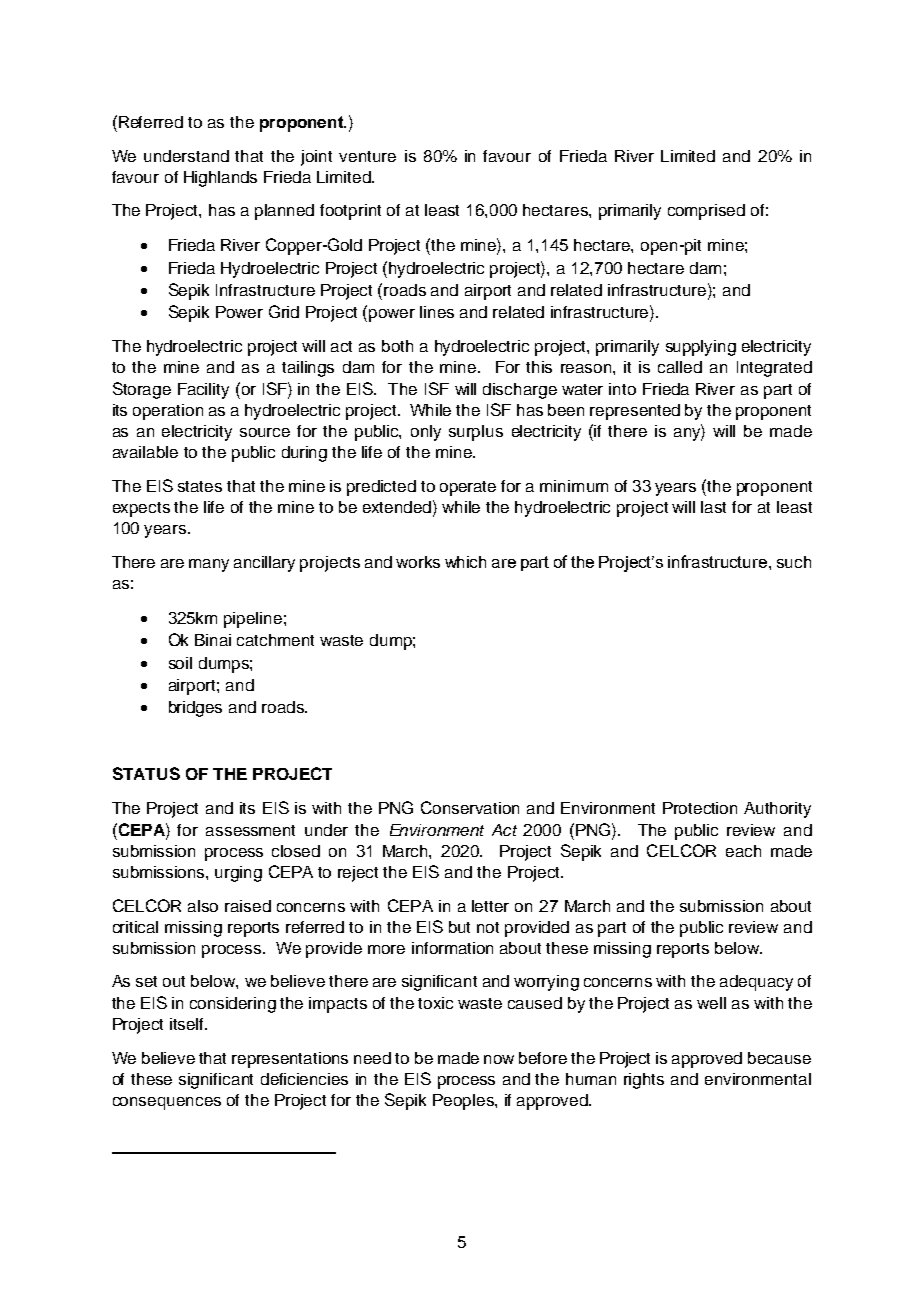 The height and width of the image is (1308, 924). What do you see at coordinates (167, 1103) in the image?
I see `consequences` at bounding box center [167, 1103].
